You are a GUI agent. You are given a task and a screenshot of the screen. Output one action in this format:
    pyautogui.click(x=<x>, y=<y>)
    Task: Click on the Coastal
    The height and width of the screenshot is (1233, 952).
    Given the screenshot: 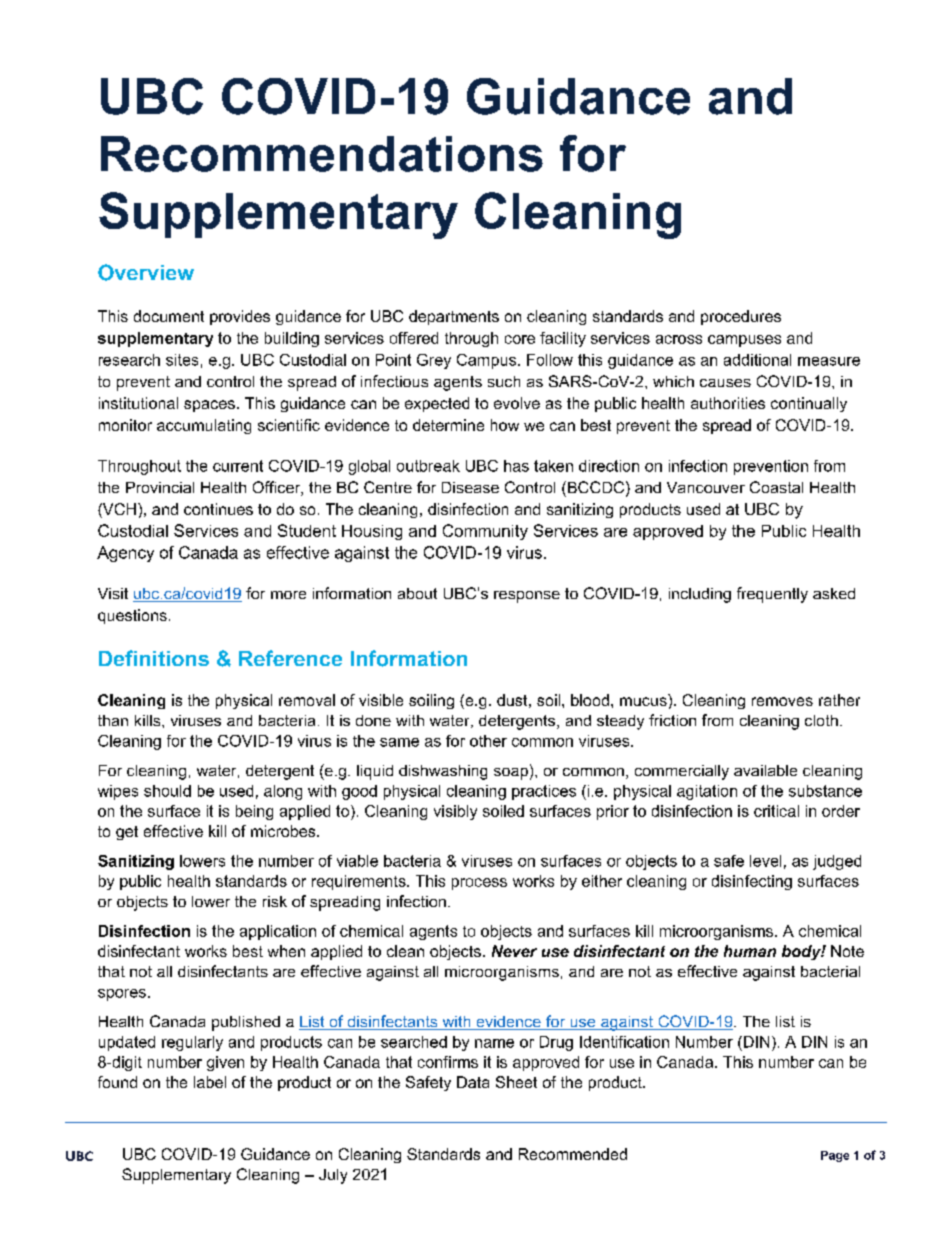 What is the action you would take?
    pyautogui.click(x=776, y=487)
